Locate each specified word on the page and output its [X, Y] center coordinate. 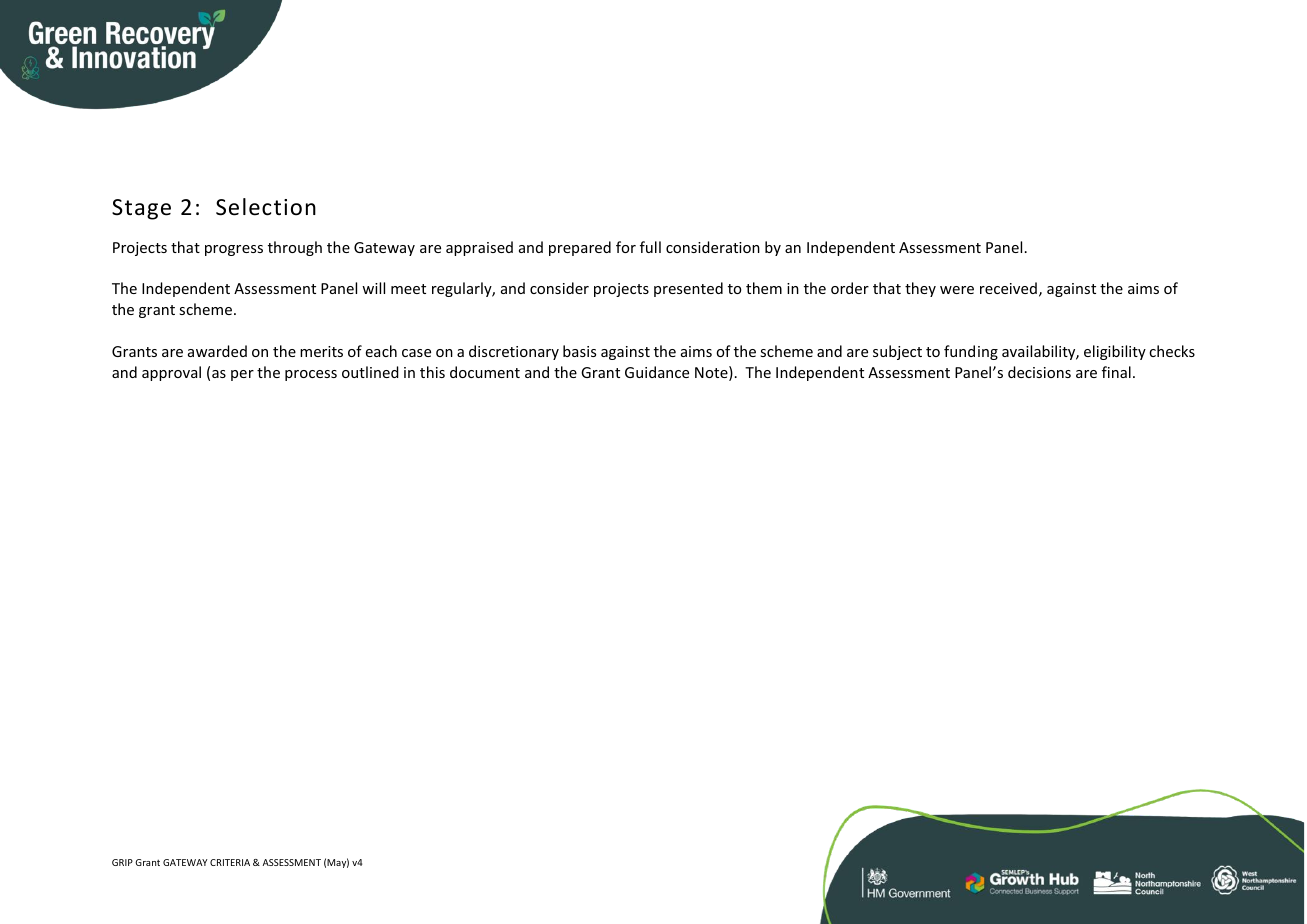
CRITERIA [230, 862]
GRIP [122, 862]
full [650, 247]
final [1116, 372]
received [1008, 288]
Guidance [657, 372]
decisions [1039, 372]
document [485, 372]
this [432, 372]
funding [971, 352]
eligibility [1115, 352]
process [311, 375]
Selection [266, 207]
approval [171, 373]
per [242, 375]
